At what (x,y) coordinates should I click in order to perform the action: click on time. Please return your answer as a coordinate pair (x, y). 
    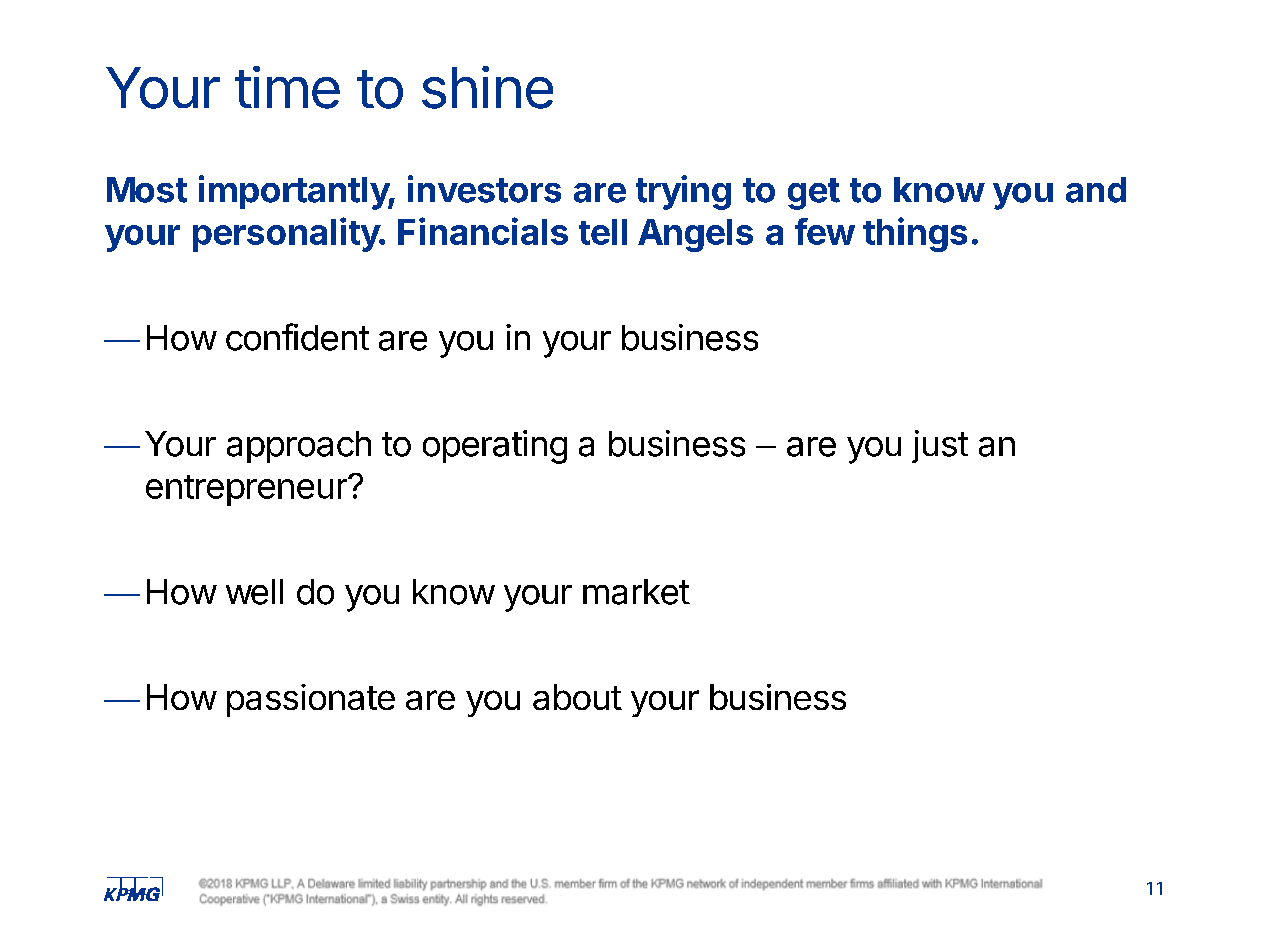
    Looking at the image, I should click on (287, 87).
